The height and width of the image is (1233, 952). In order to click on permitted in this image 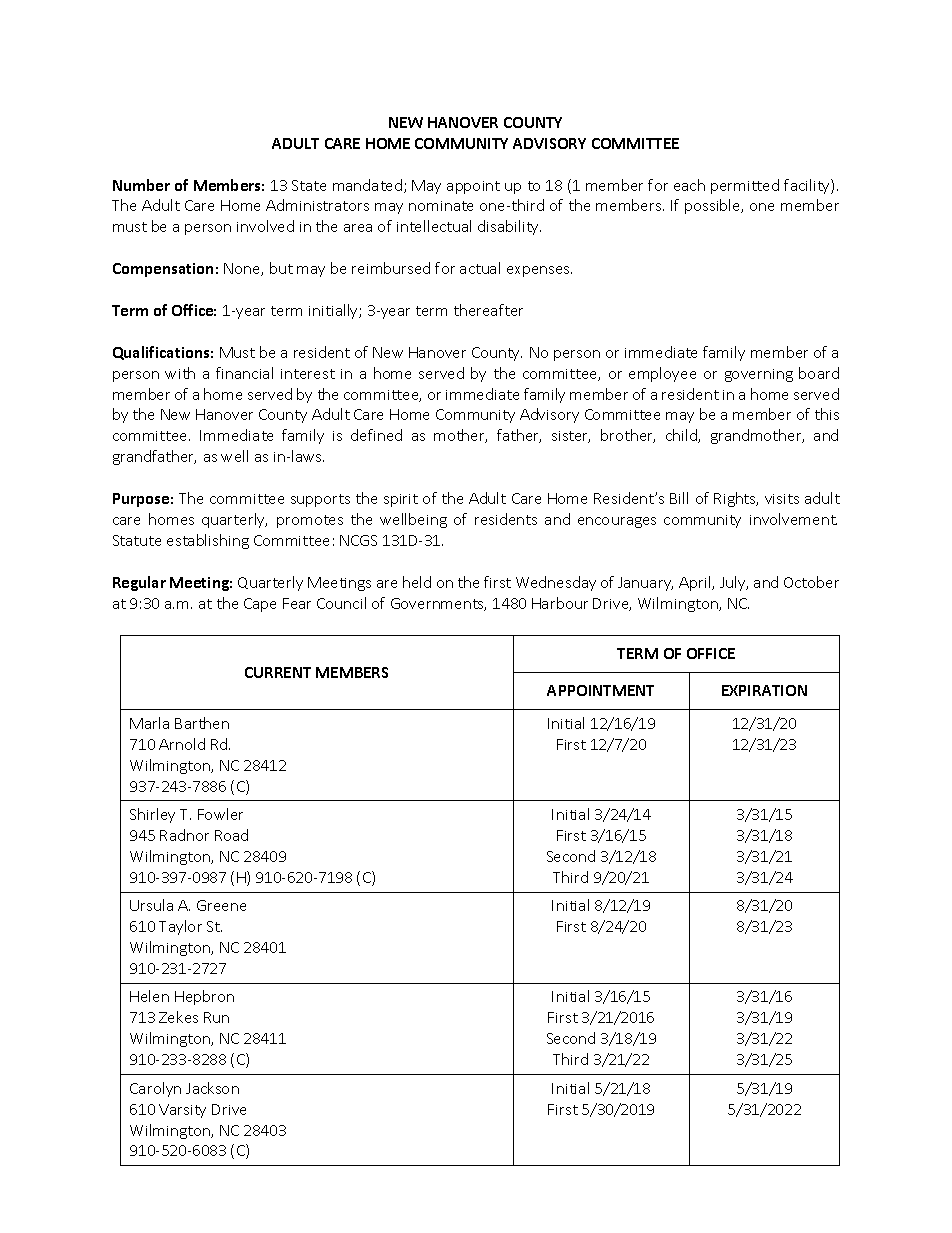, I will do `click(745, 186)`.
